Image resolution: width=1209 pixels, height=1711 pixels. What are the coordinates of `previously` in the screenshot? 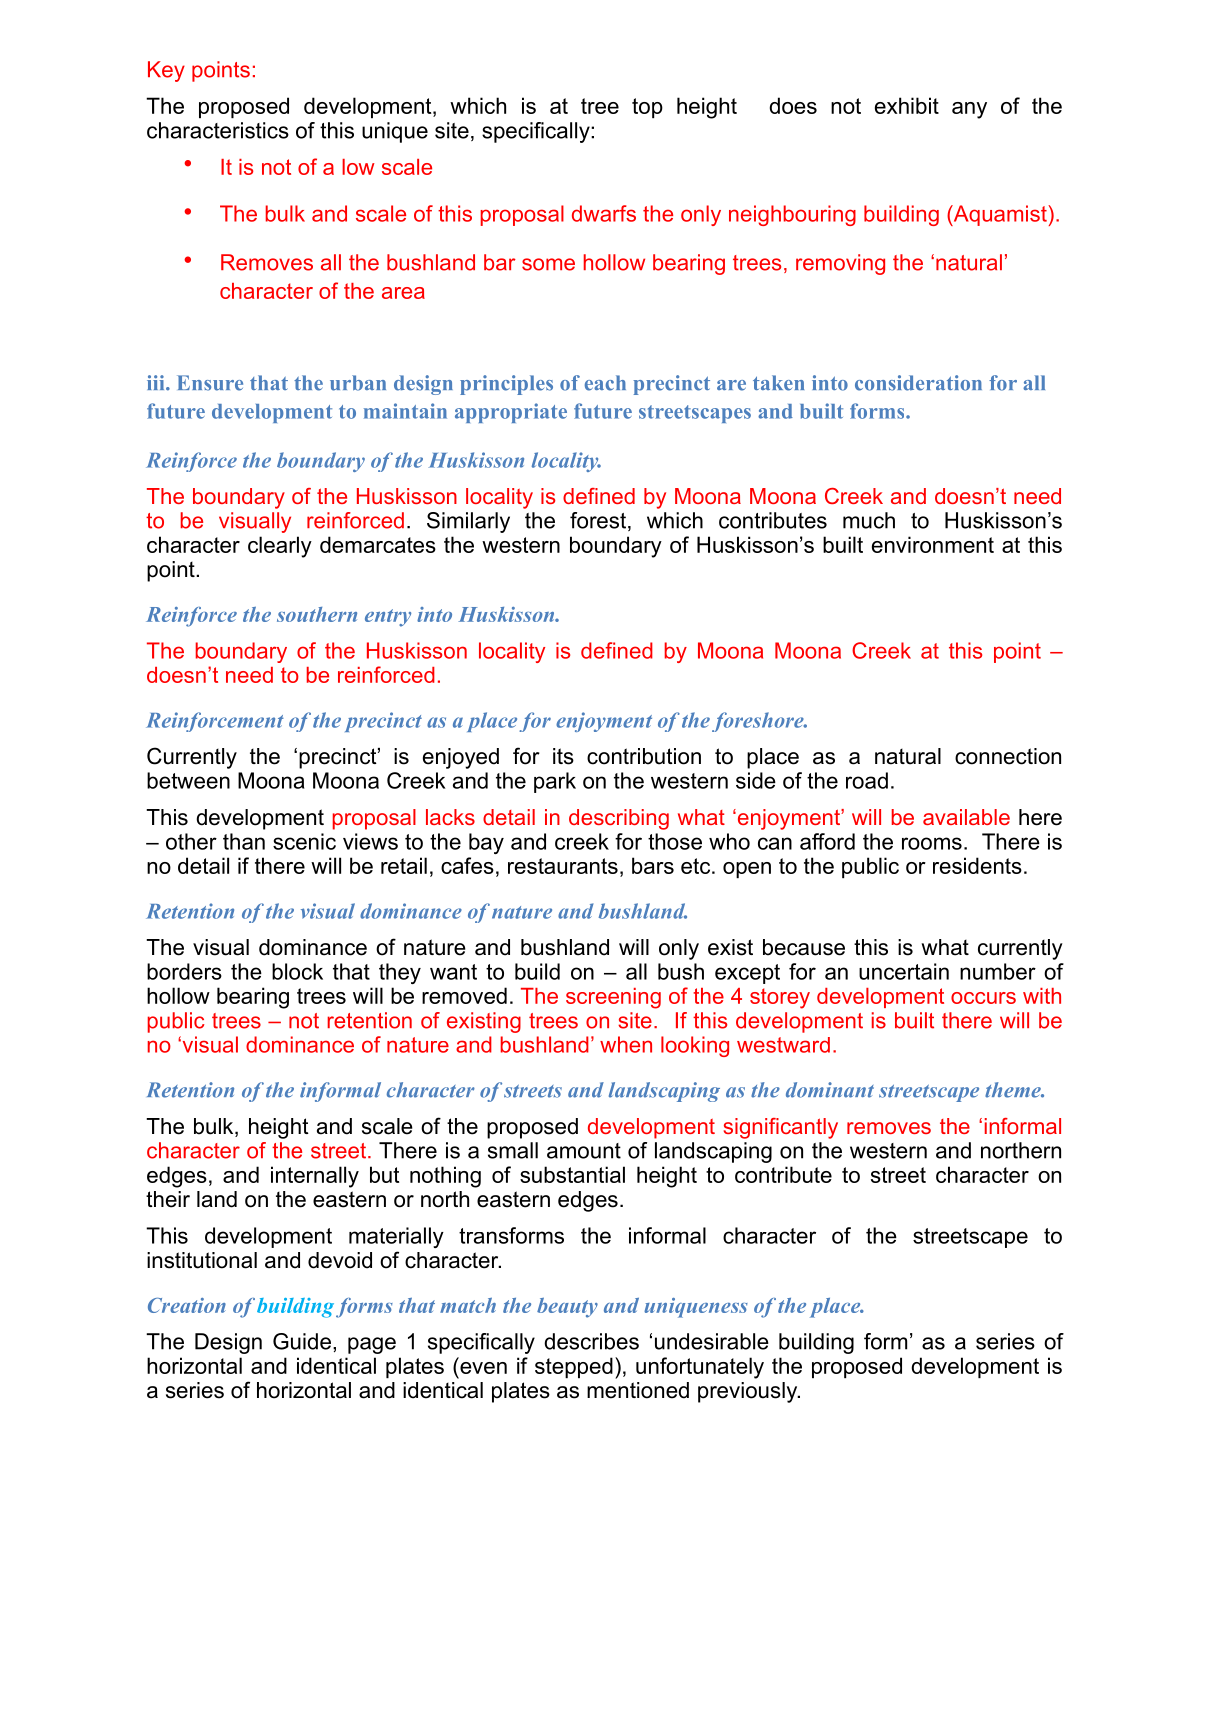 It's located at (749, 1392).
